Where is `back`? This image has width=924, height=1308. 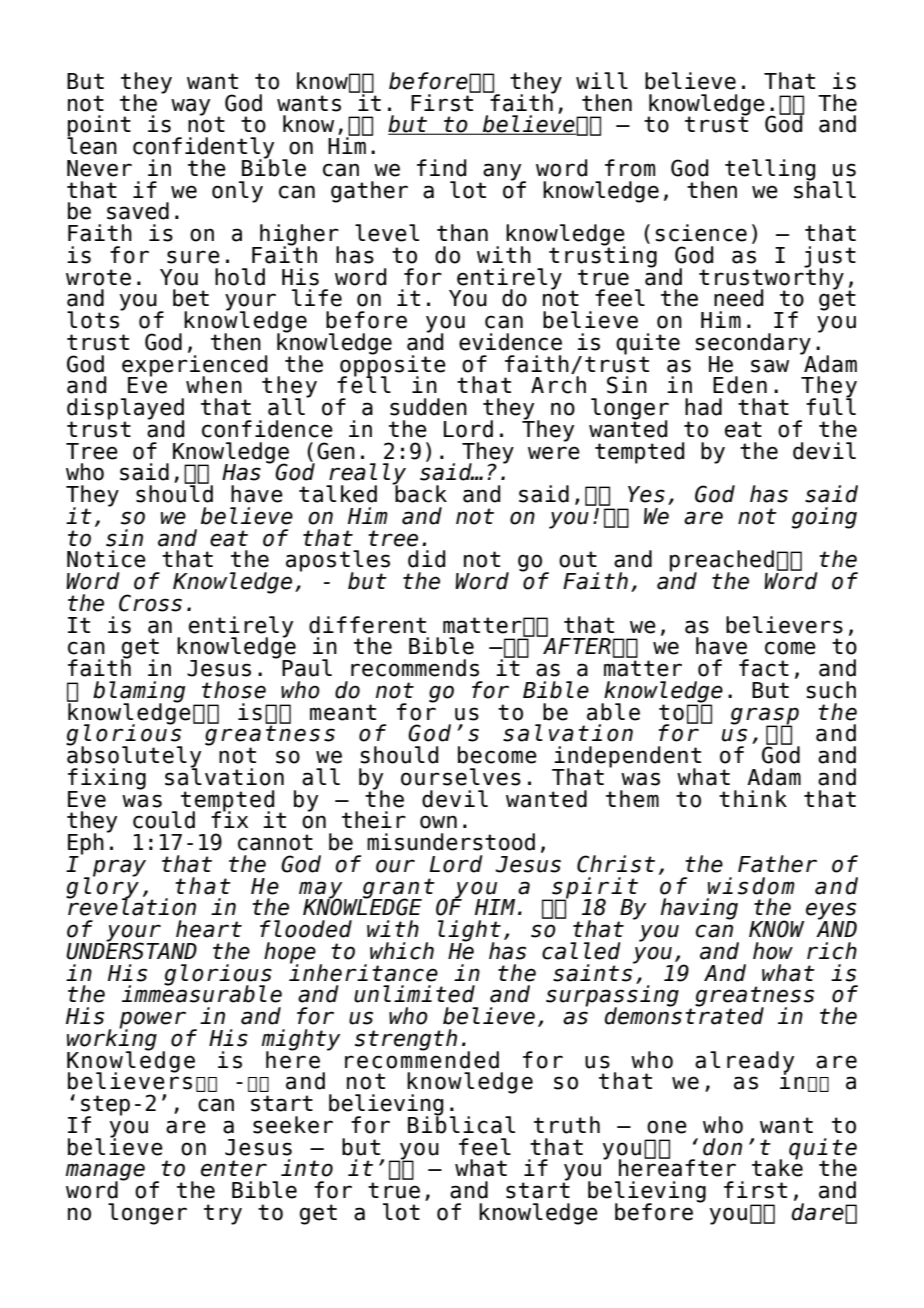 back is located at coordinates (420, 493).
